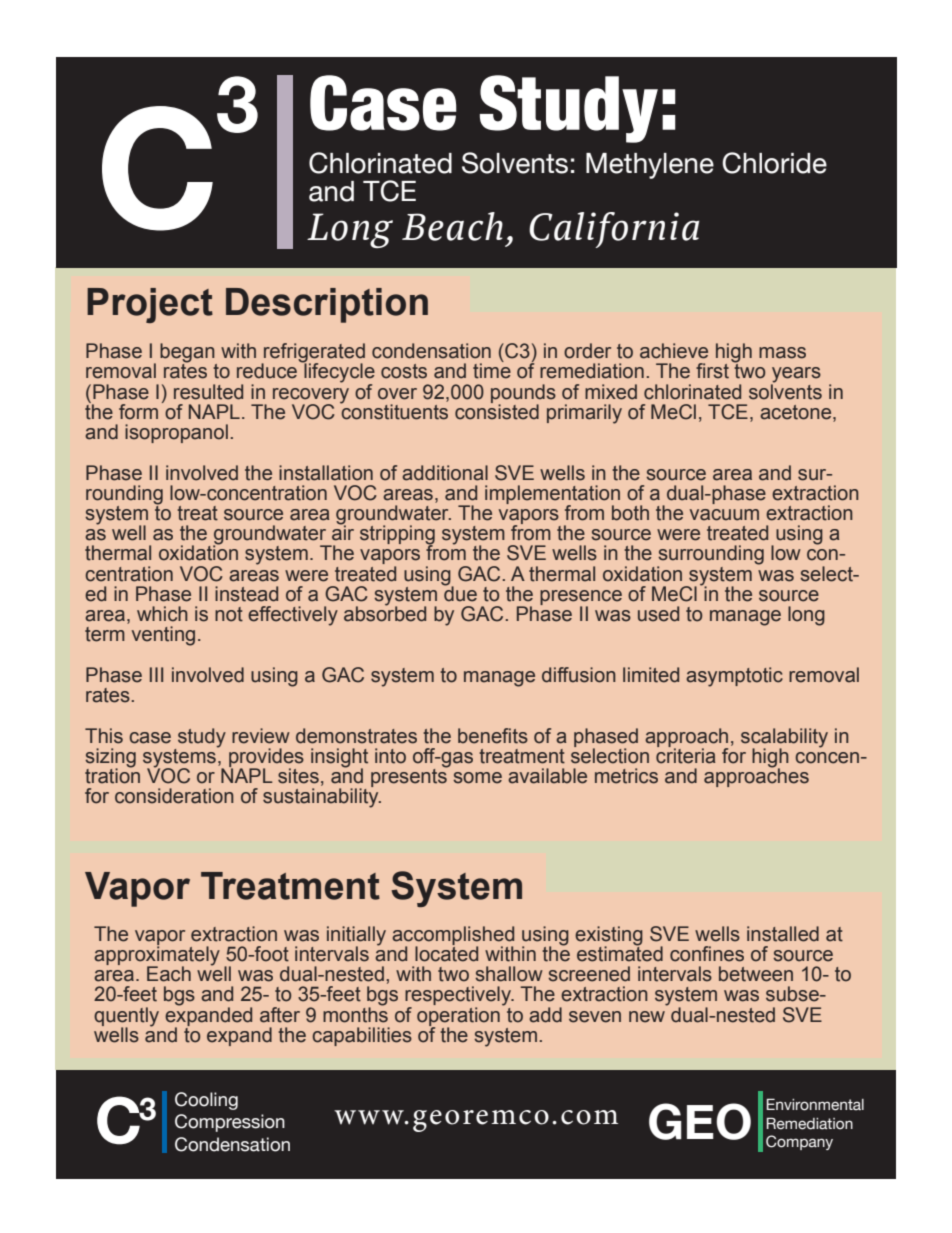  Describe the element at coordinates (774, 163) in the document. I see `Chloride` at that location.
